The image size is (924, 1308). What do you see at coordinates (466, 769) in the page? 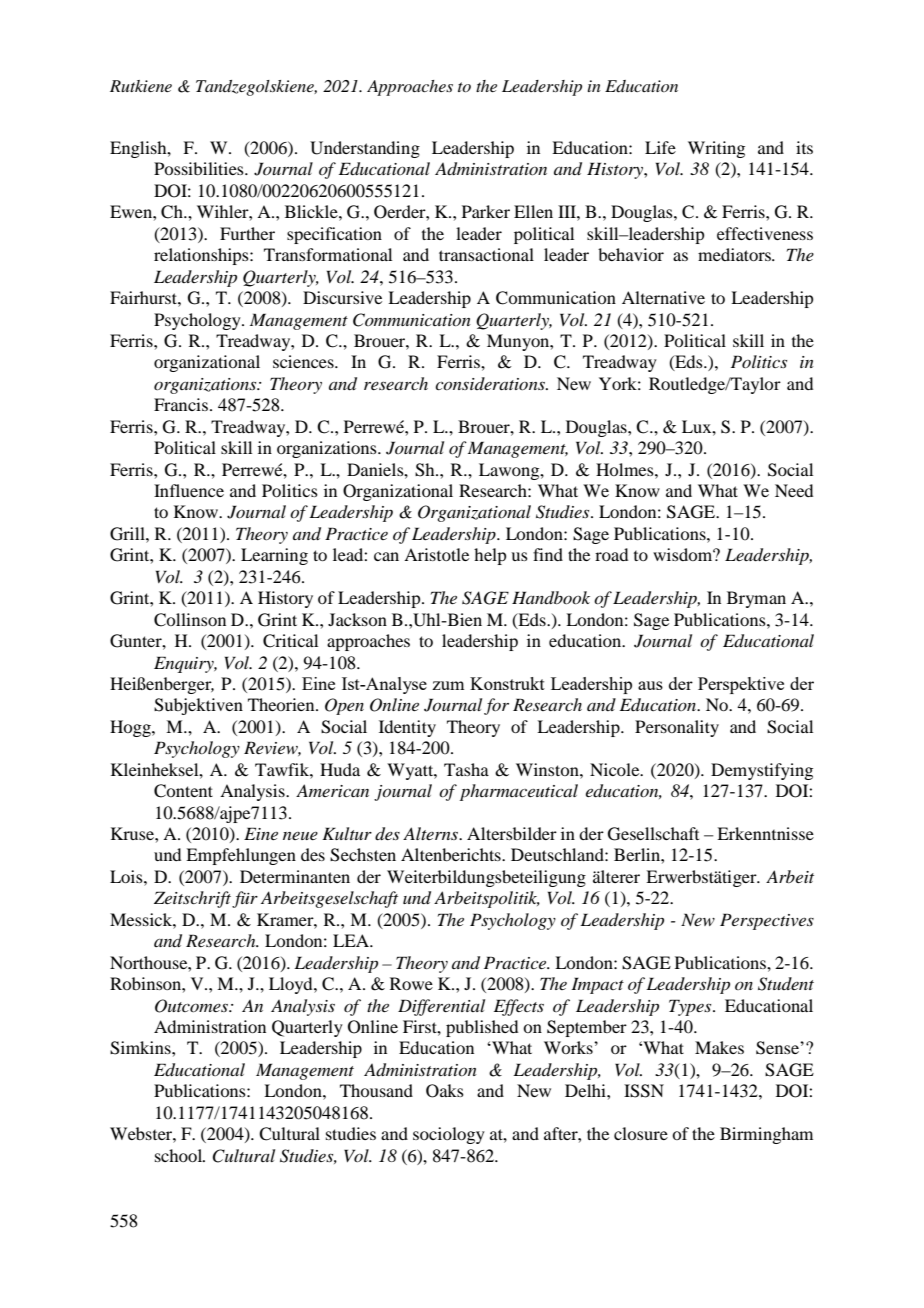
I see `Tasha` at bounding box center [466, 769].
